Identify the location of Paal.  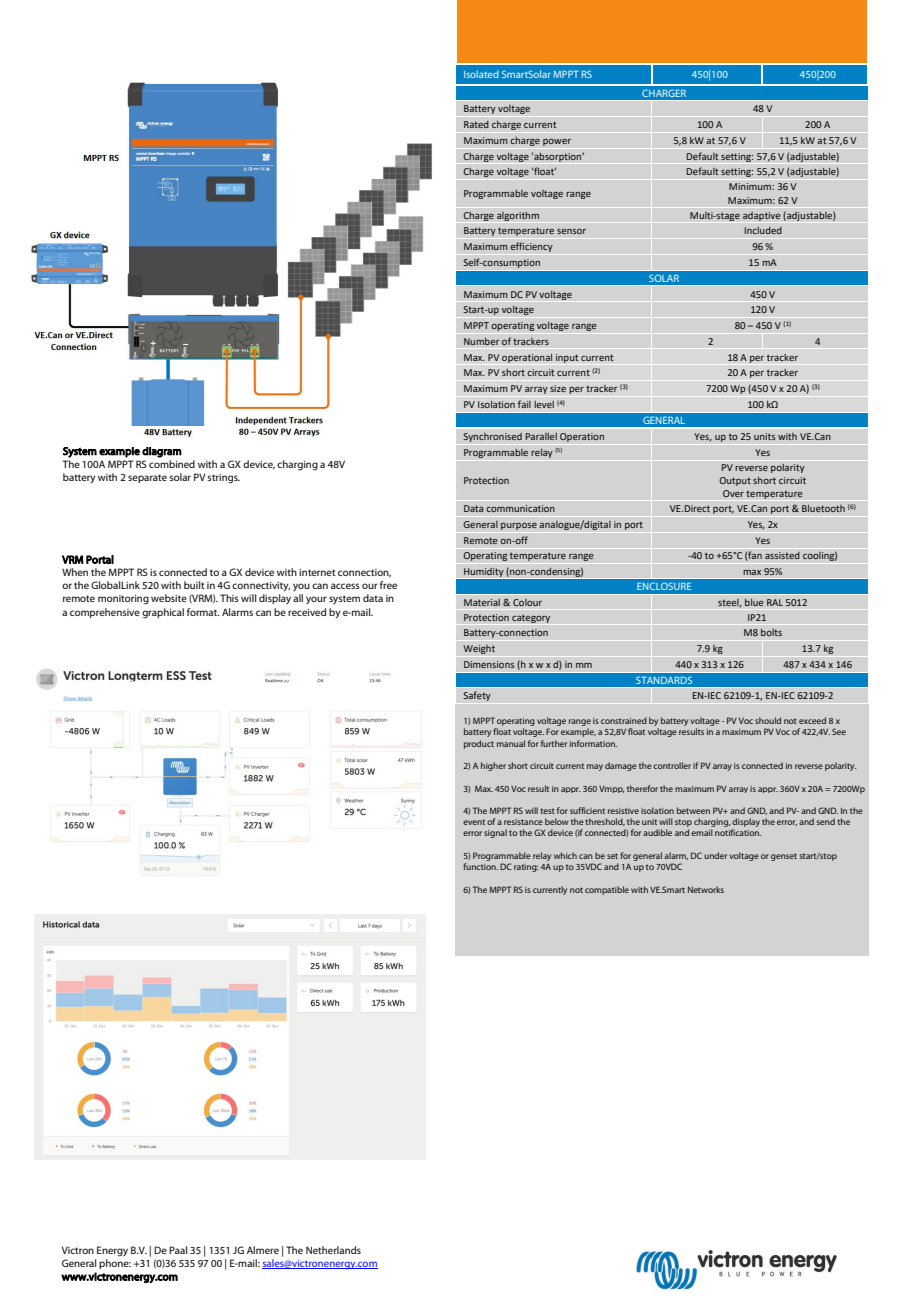
(178, 1250).
